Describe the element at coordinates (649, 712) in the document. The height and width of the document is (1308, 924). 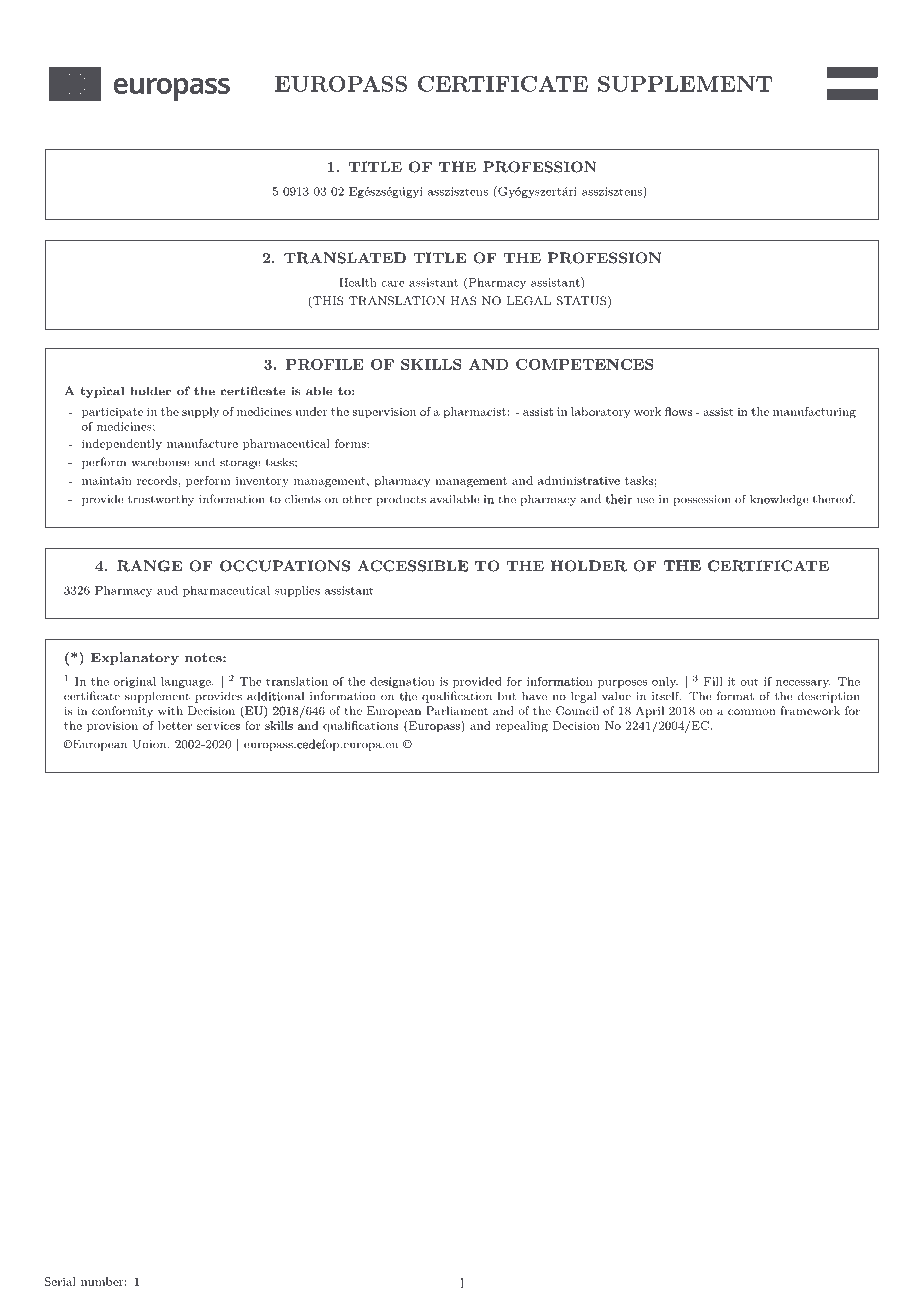
I see `April` at that location.
